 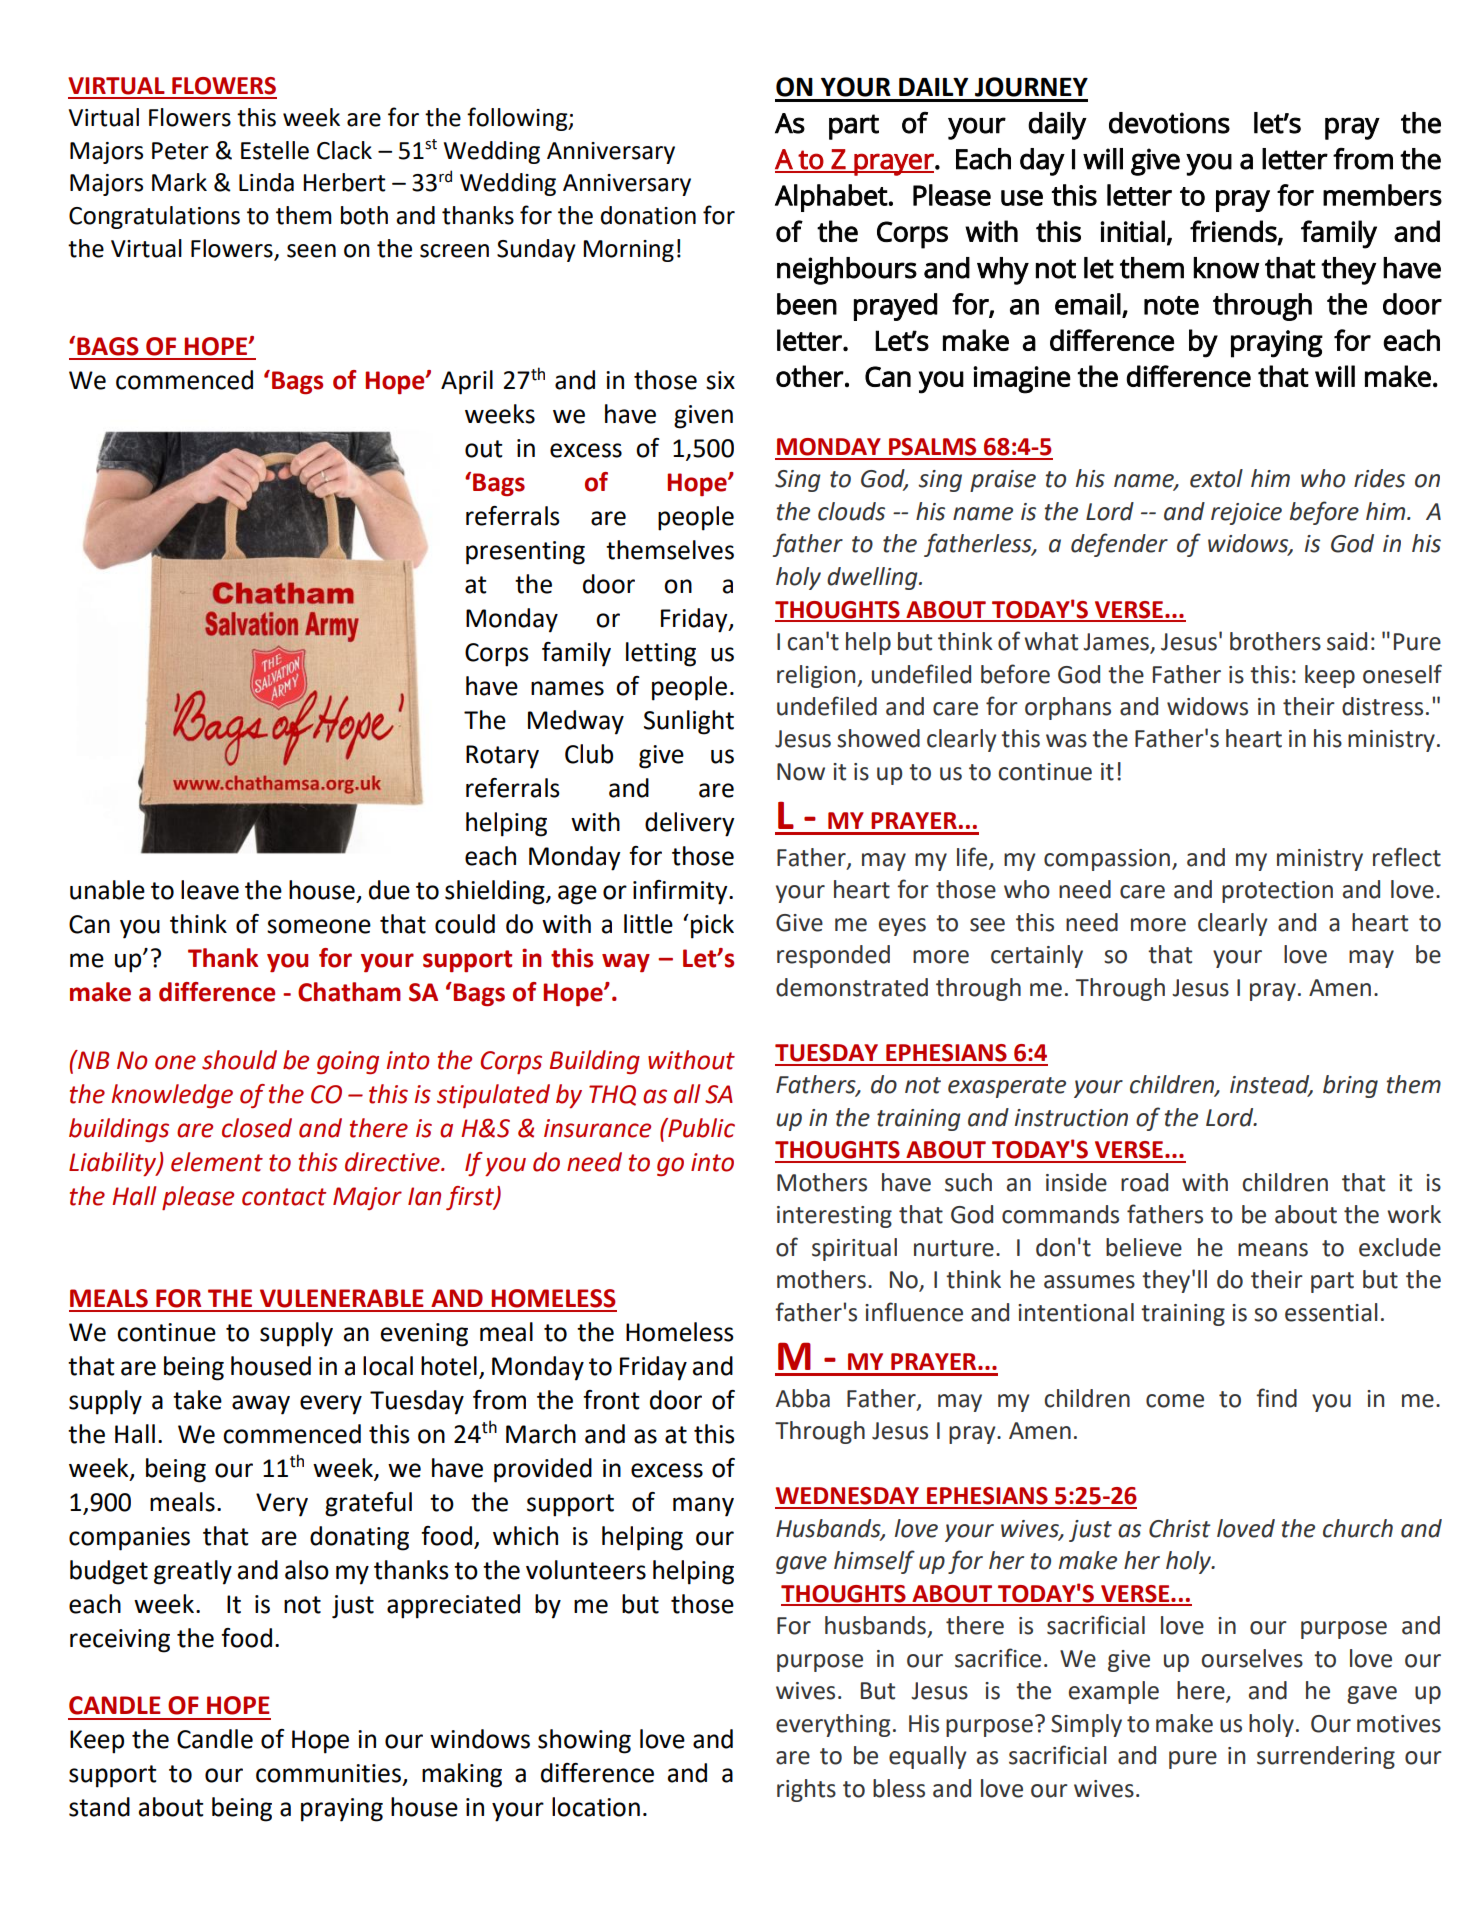 I want to click on religion, so click(x=817, y=676).
